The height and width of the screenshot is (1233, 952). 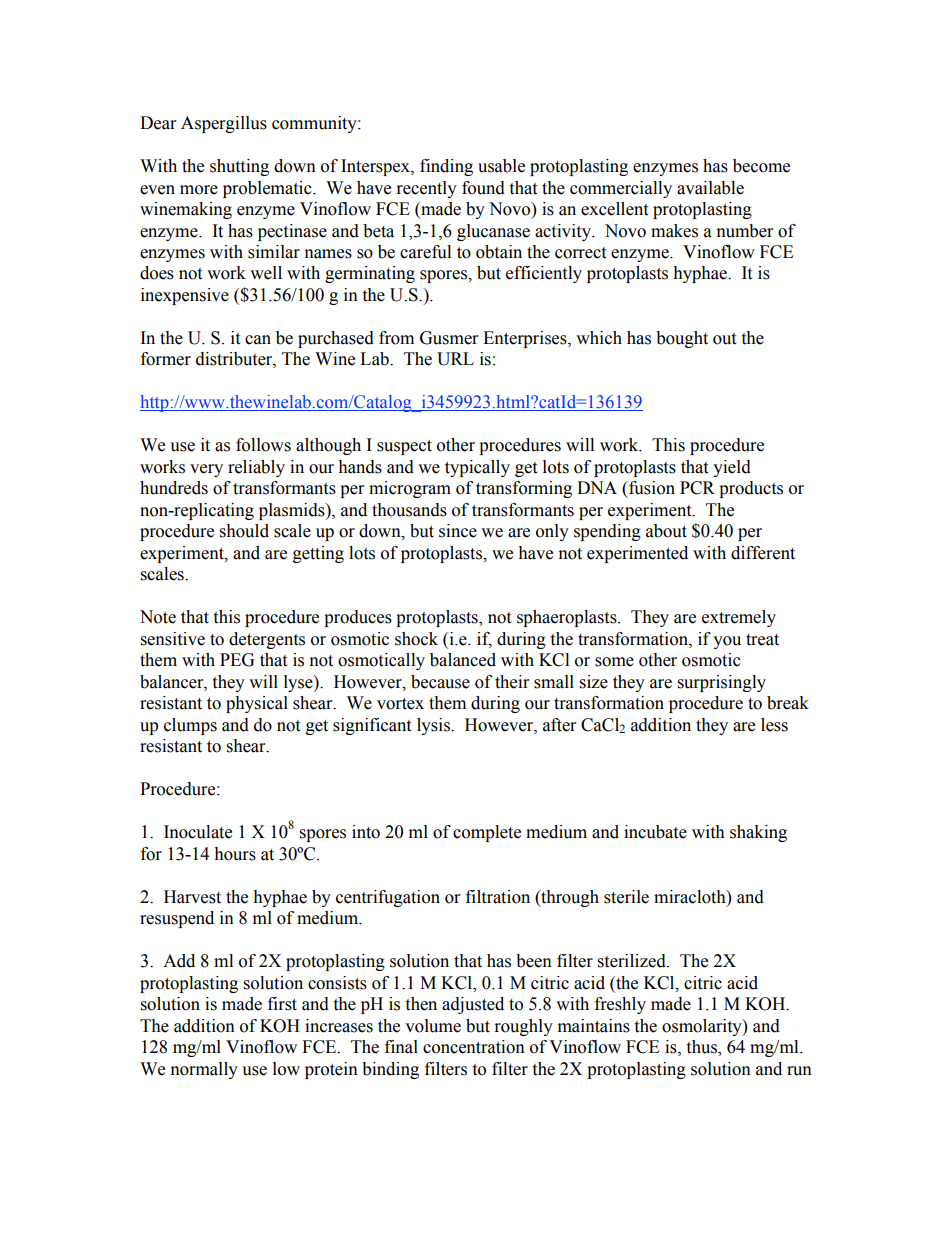 I want to click on normally, so click(x=204, y=1070).
